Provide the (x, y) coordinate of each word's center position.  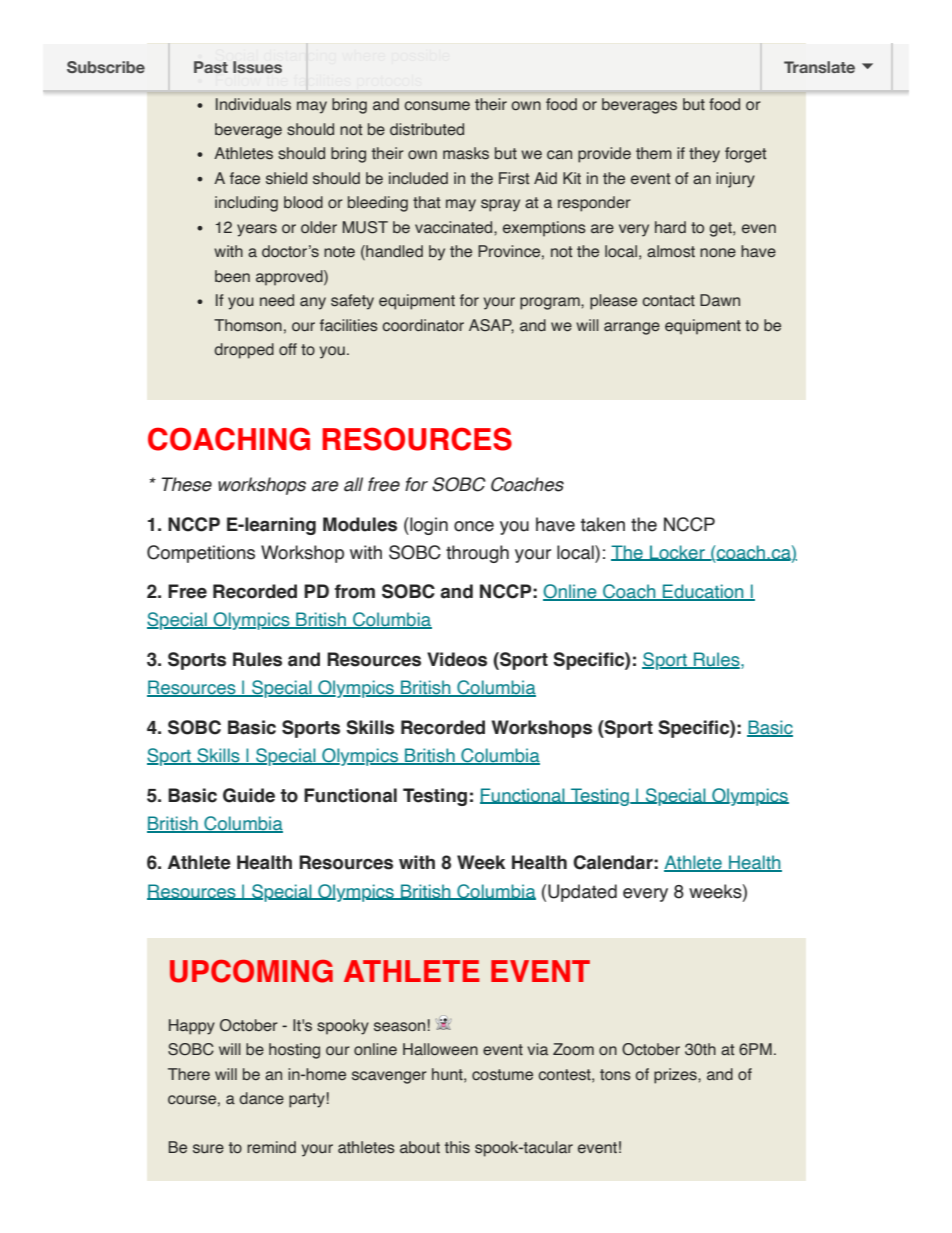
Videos (457, 659)
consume (437, 106)
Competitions (201, 554)
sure (208, 1149)
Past (211, 67)
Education (703, 592)
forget (746, 155)
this (457, 1147)
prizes (676, 1076)
